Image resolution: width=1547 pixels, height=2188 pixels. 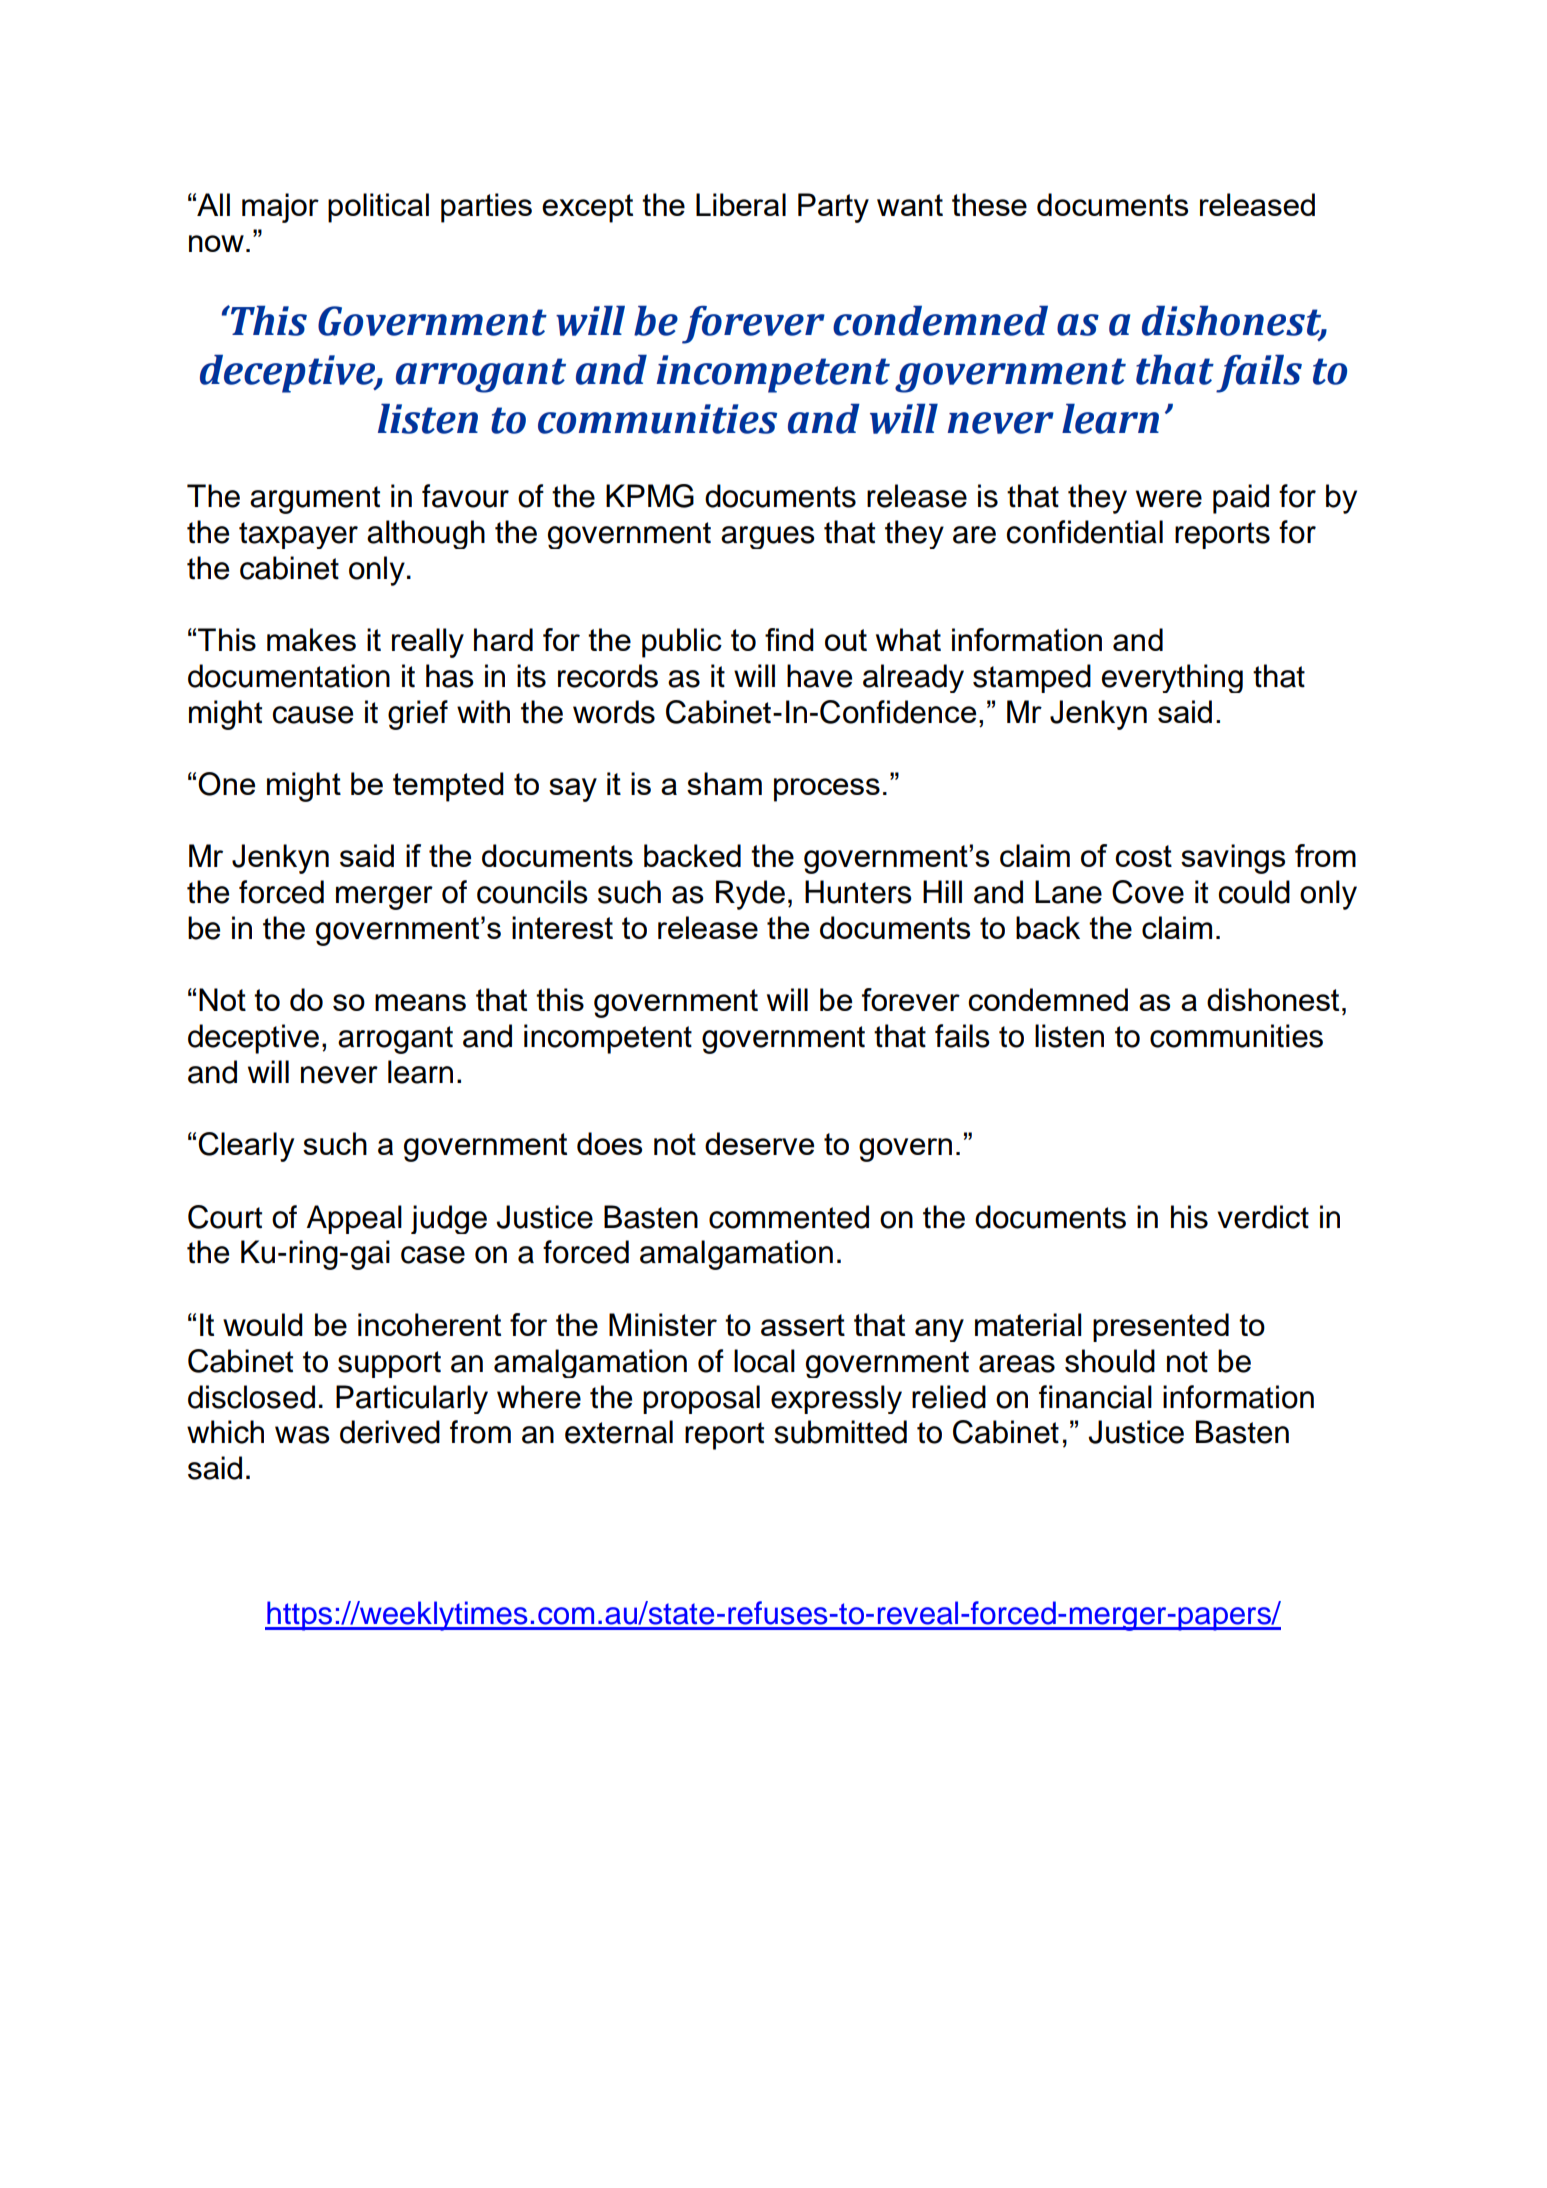 I want to click on Liberal, so click(x=741, y=204).
